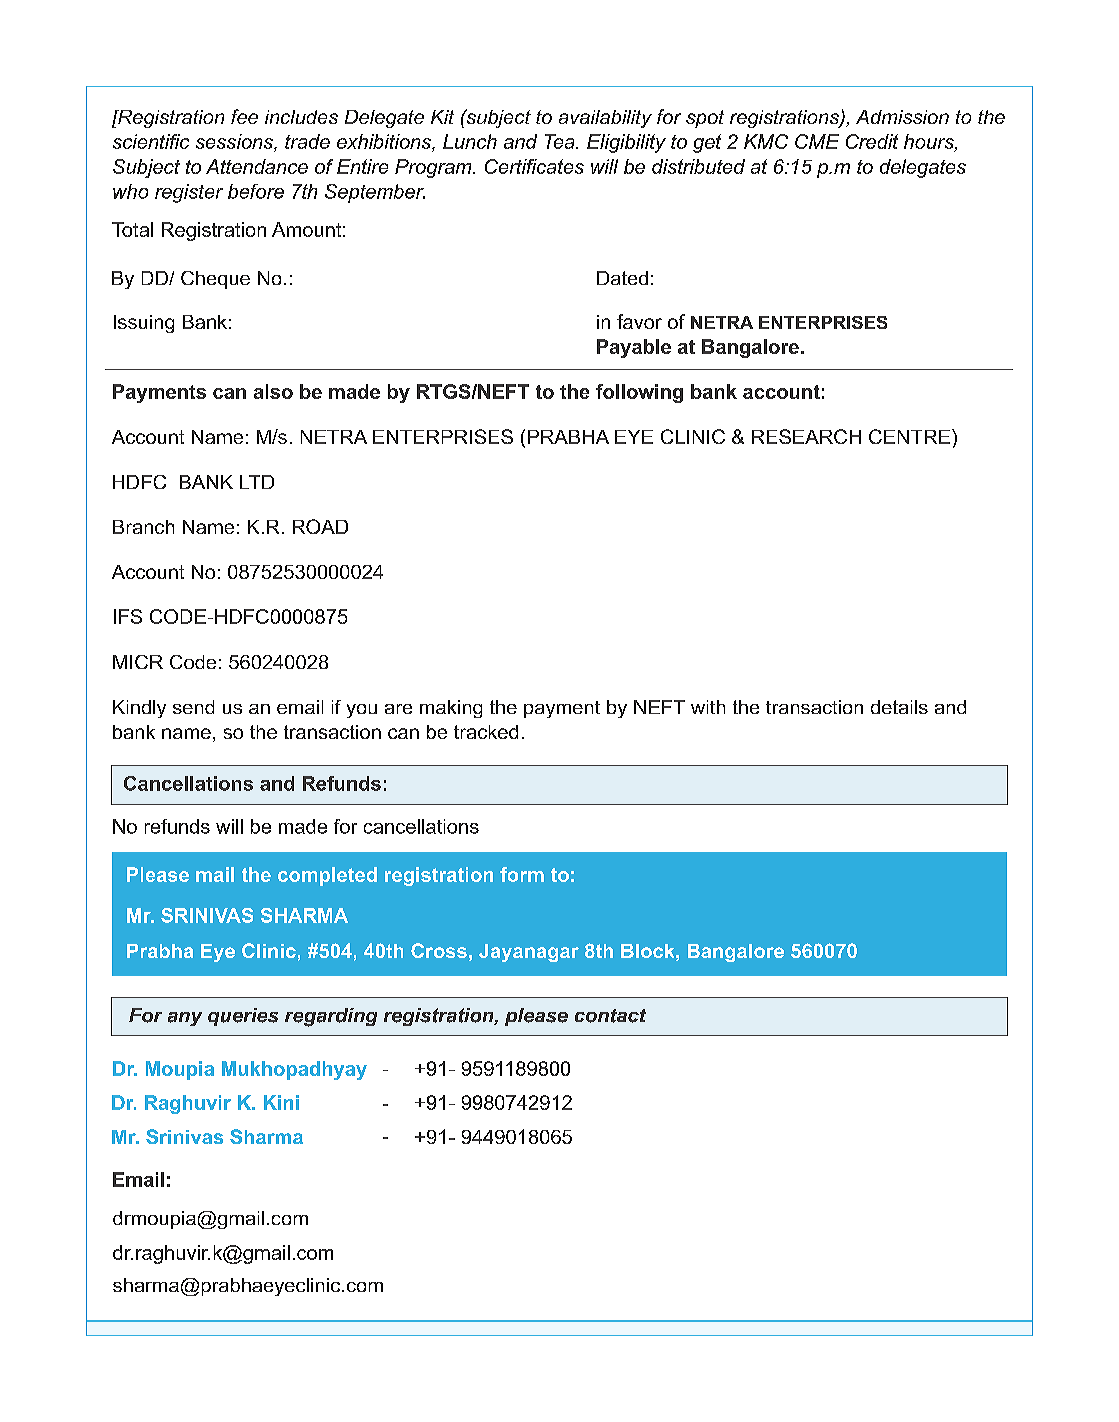 The height and width of the image is (1422, 1119). I want to click on LTD, so click(257, 482).
